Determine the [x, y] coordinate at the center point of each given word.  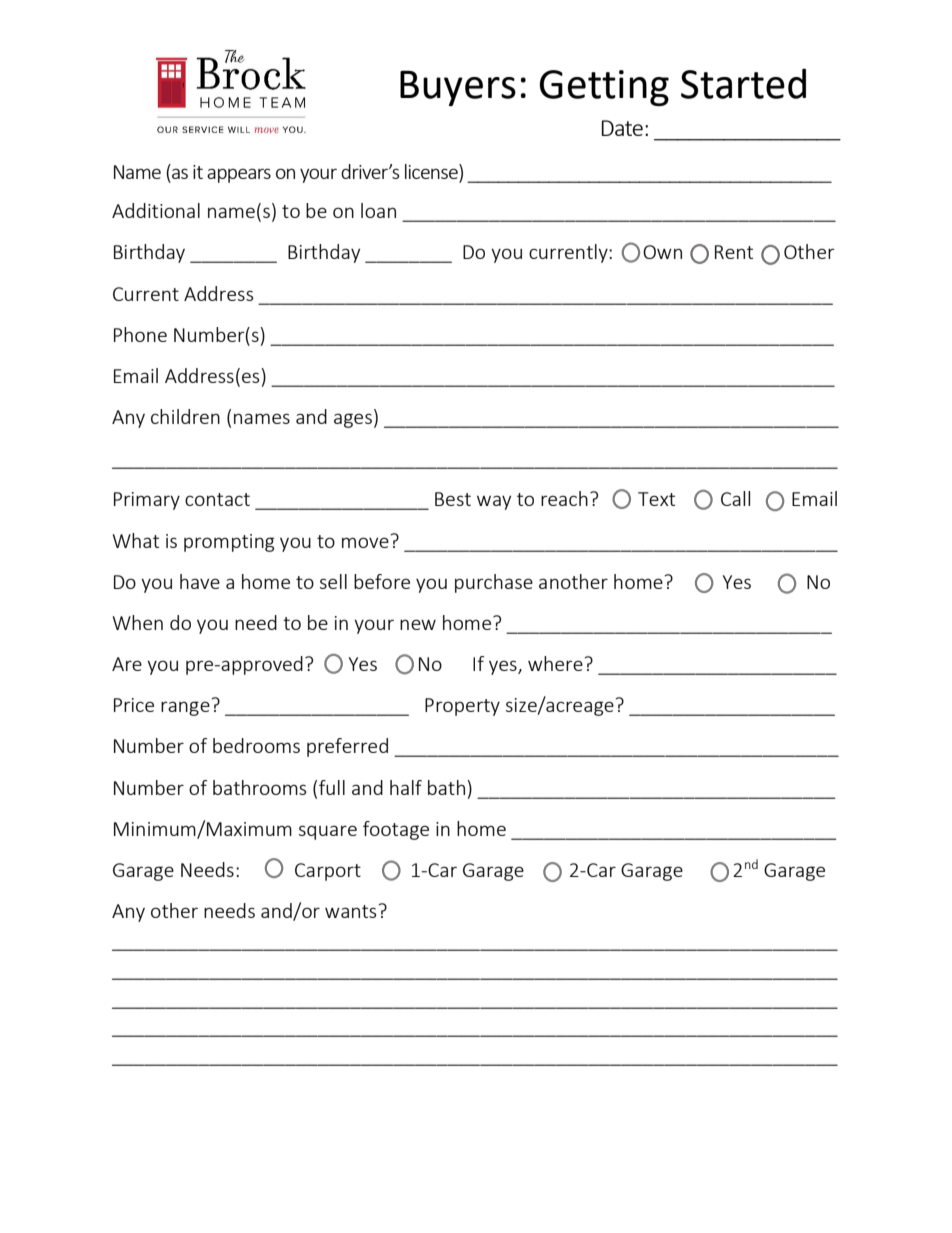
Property [462, 707]
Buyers [458, 88]
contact [217, 499]
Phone [140, 334]
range [185, 708]
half [406, 787]
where [555, 663]
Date [622, 128]
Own [662, 252]
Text [656, 499]
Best [453, 499]
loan [378, 210]
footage [396, 830]
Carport [328, 872]
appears [239, 175]
